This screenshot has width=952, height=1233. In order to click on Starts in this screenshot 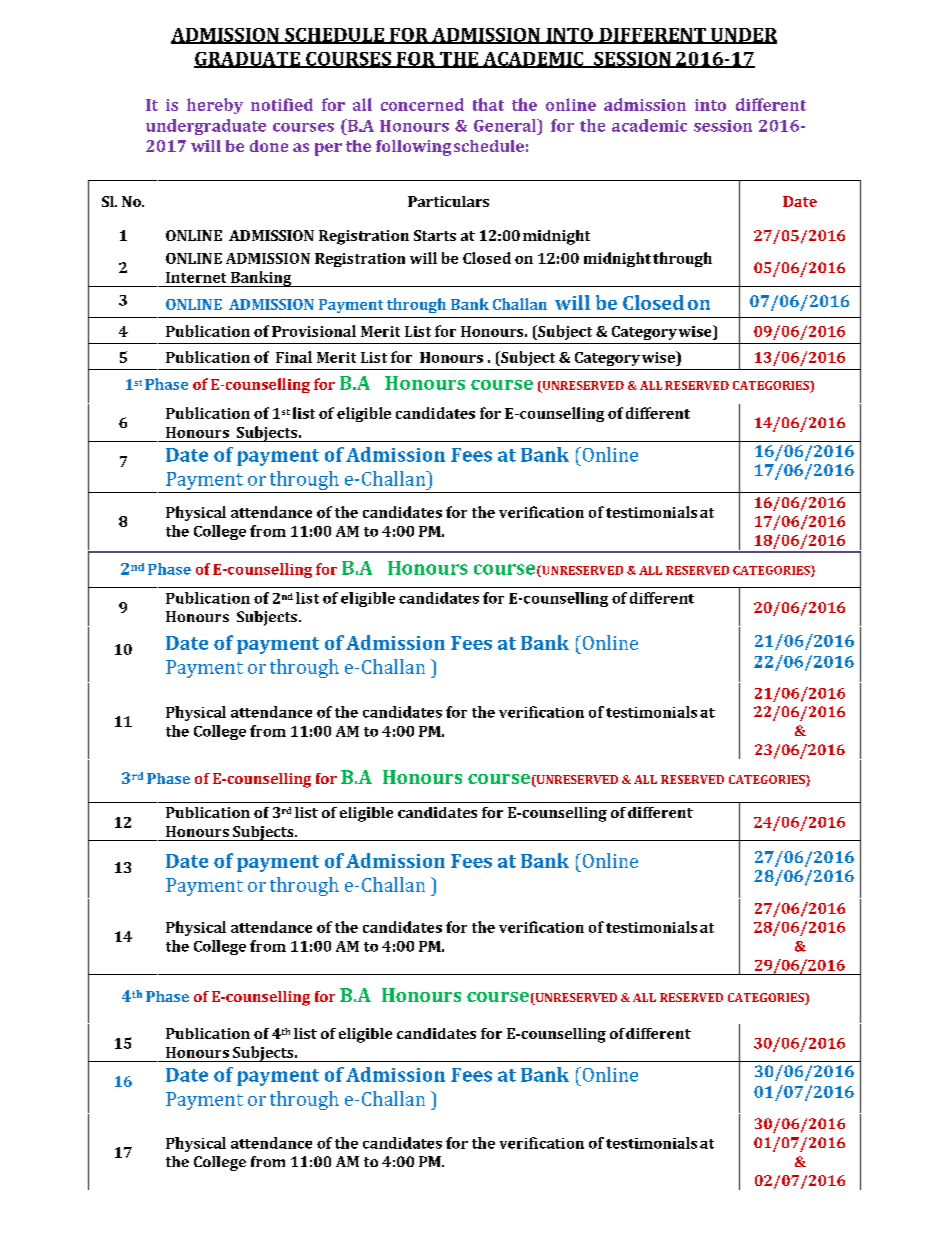, I will do `click(435, 235)`.
